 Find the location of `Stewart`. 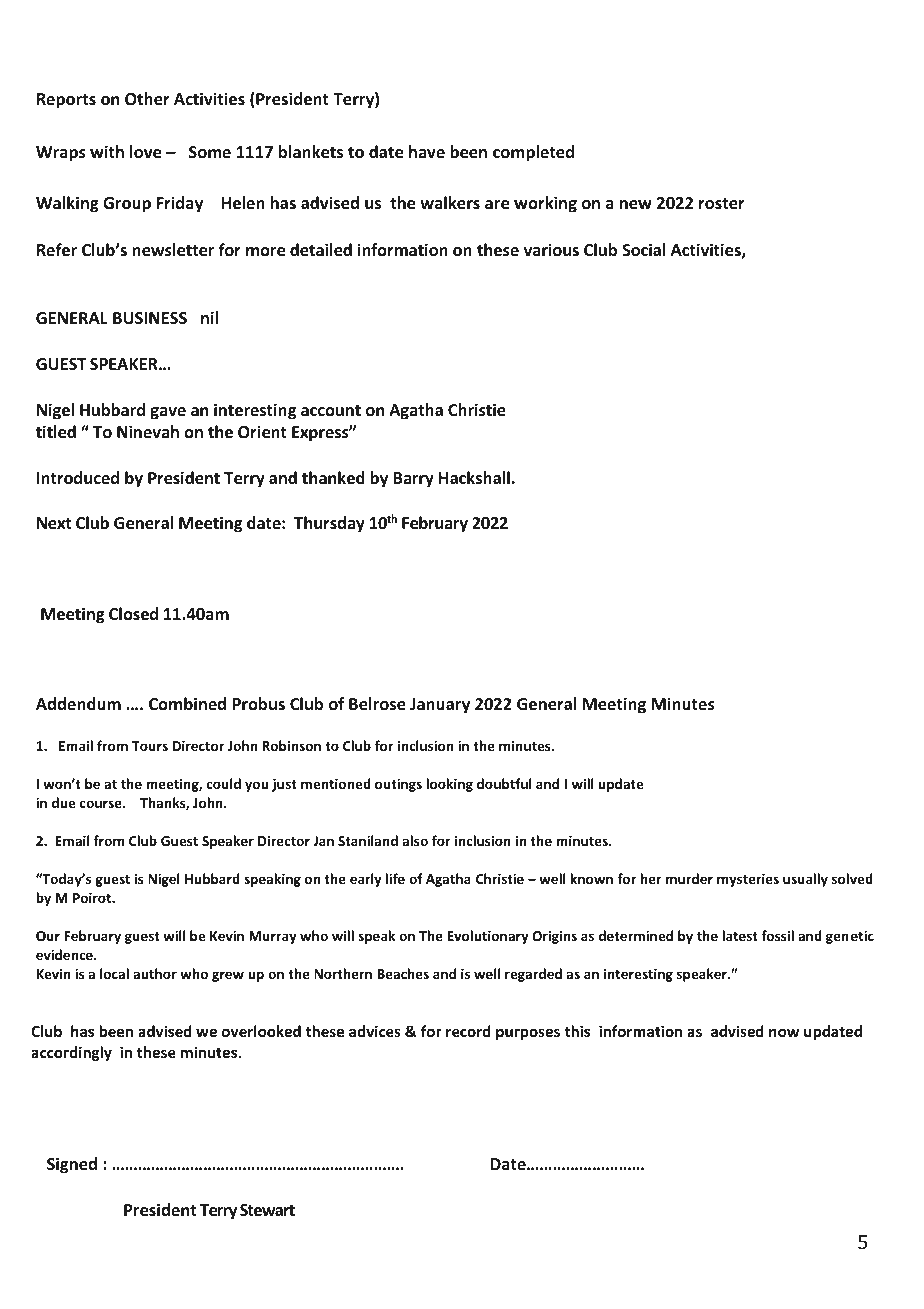

Stewart is located at coordinates (267, 1210).
